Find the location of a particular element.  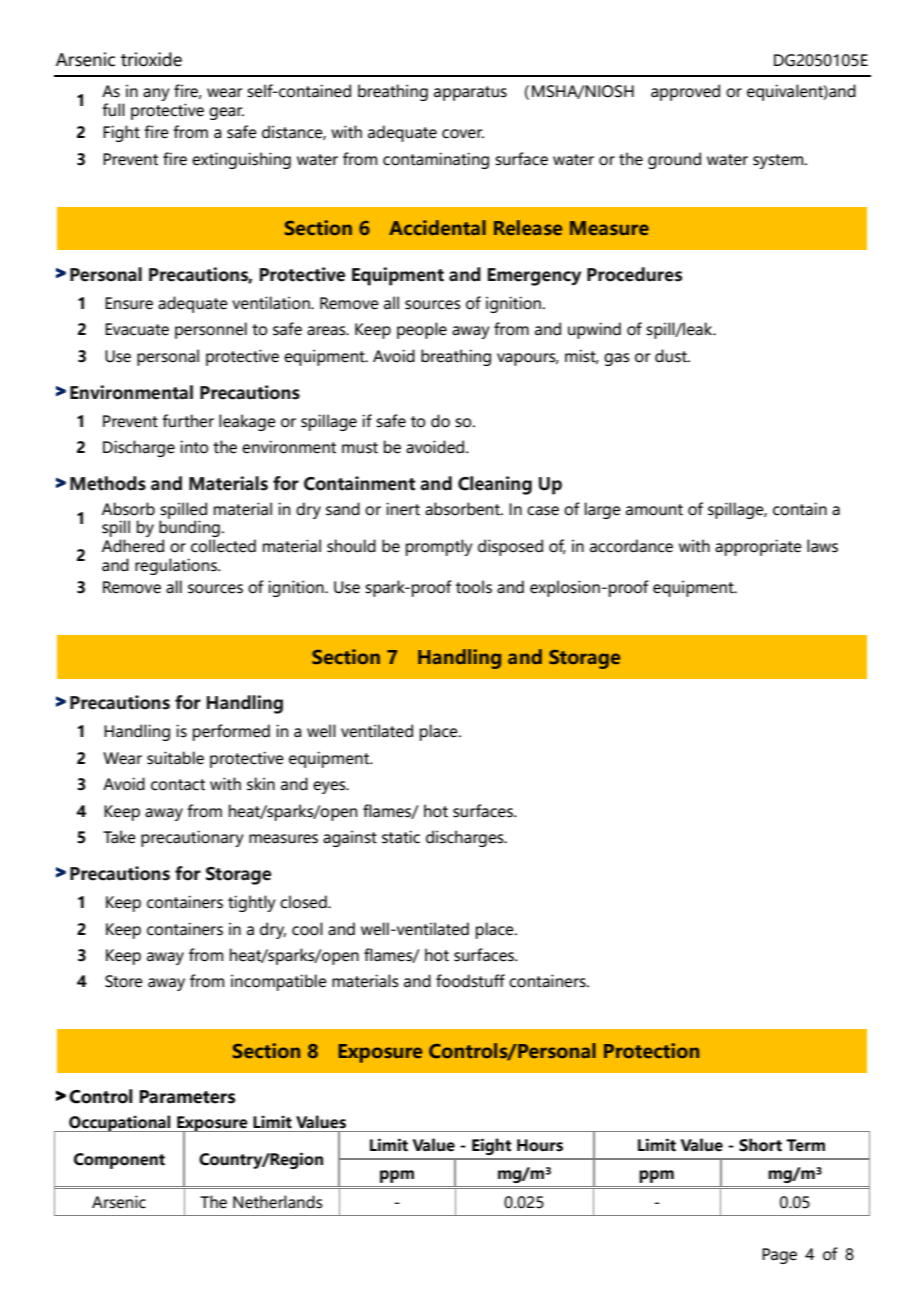

any is located at coordinates (156, 94).
